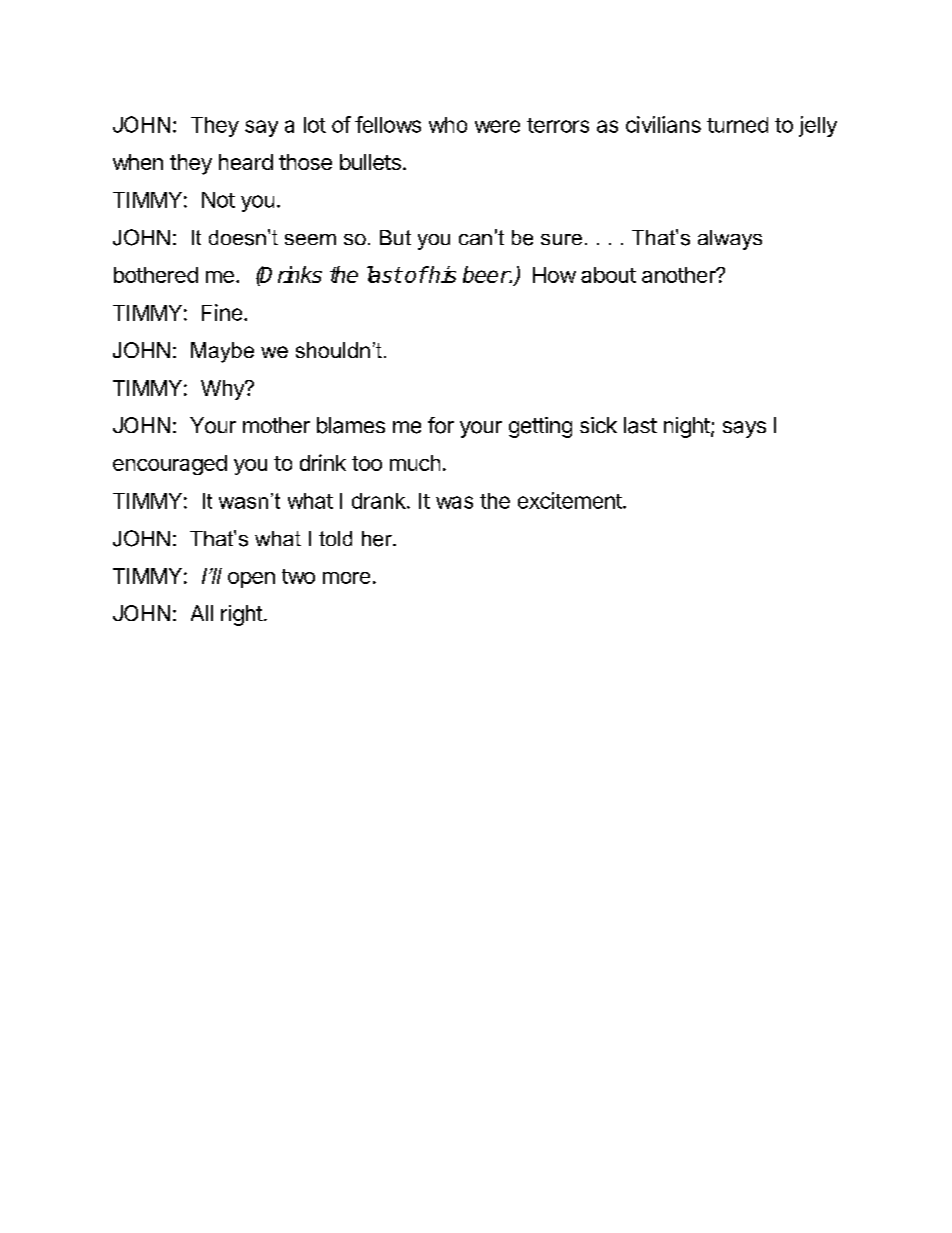 The height and width of the screenshot is (1233, 952). I want to click on more, so click(346, 578).
